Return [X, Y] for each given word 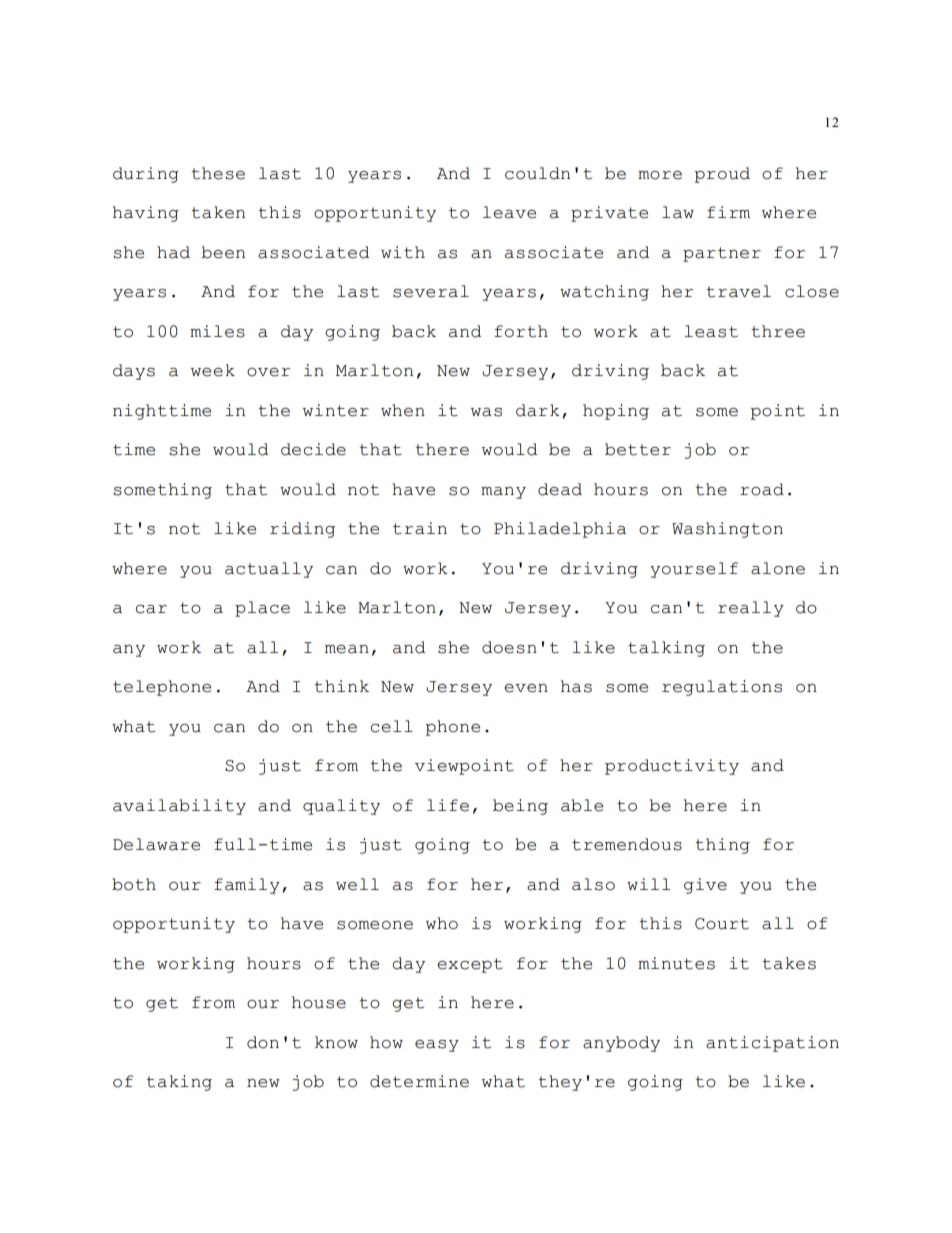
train [420, 528]
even [526, 688]
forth [521, 331]
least [711, 331]
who [442, 923]
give [705, 886]
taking [179, 1083]
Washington [727, 530]
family [247, 886]
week [213, 370]
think [341, 686]
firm [728, 212]
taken [218, 212]
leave [509, 212]
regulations [722, 688]
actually [269, 570]
